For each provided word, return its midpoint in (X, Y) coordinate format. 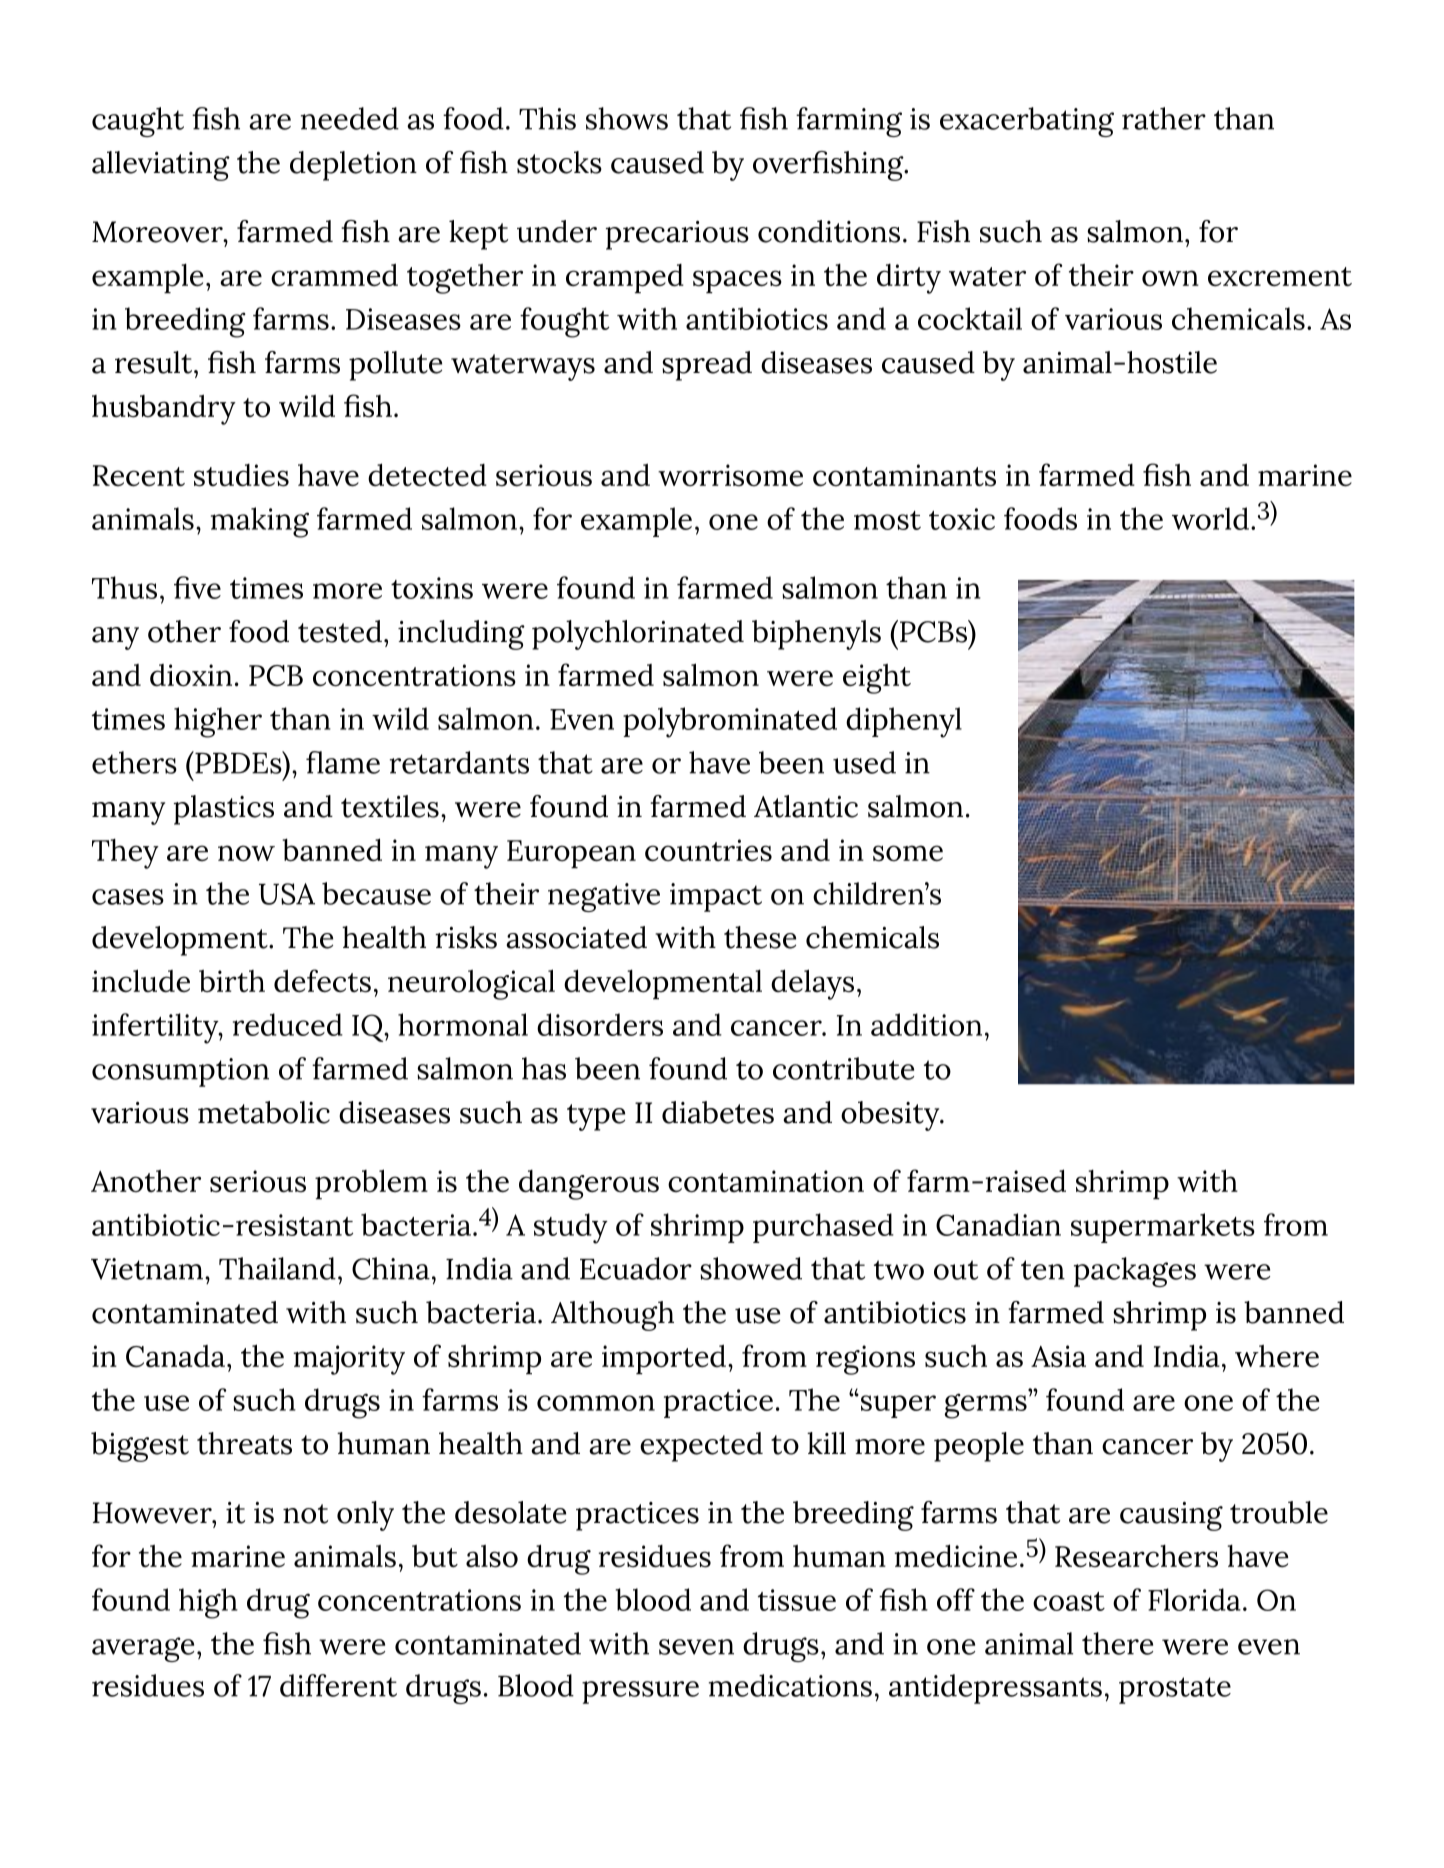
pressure (640, 1692)
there (1117, 1643)
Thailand (277, 1268)
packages (1135, 1272)
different (338, 1685)
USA (287, 894)
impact (716, 897)
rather (1164, 118)
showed (751, 1268)
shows (627, 118)
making (260, 522)
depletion (353, 166)
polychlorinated (638, 635)
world (1210, 518)
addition (926, 1024)
